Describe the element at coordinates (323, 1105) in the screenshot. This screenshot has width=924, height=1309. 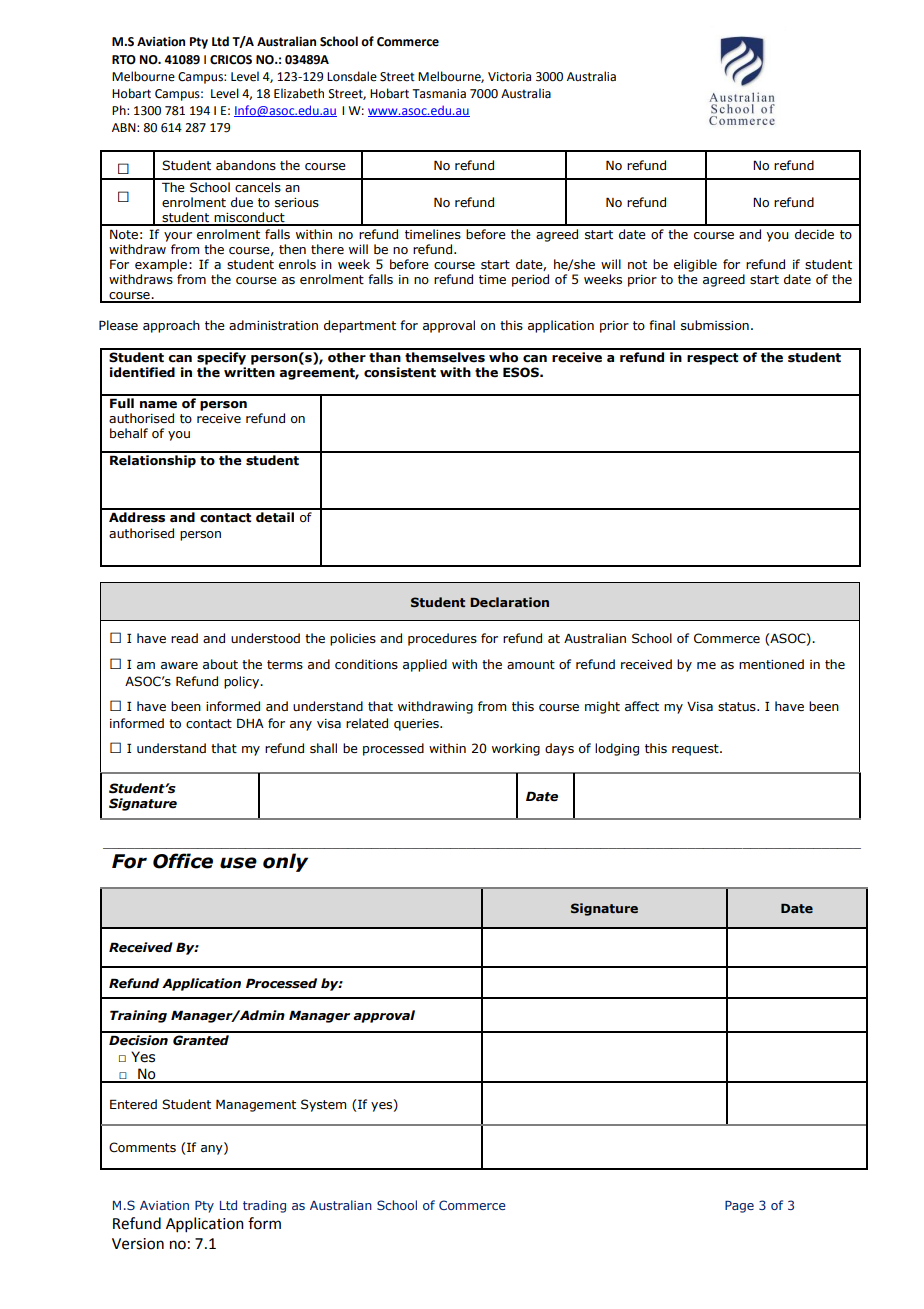
I see `System` at that location.
